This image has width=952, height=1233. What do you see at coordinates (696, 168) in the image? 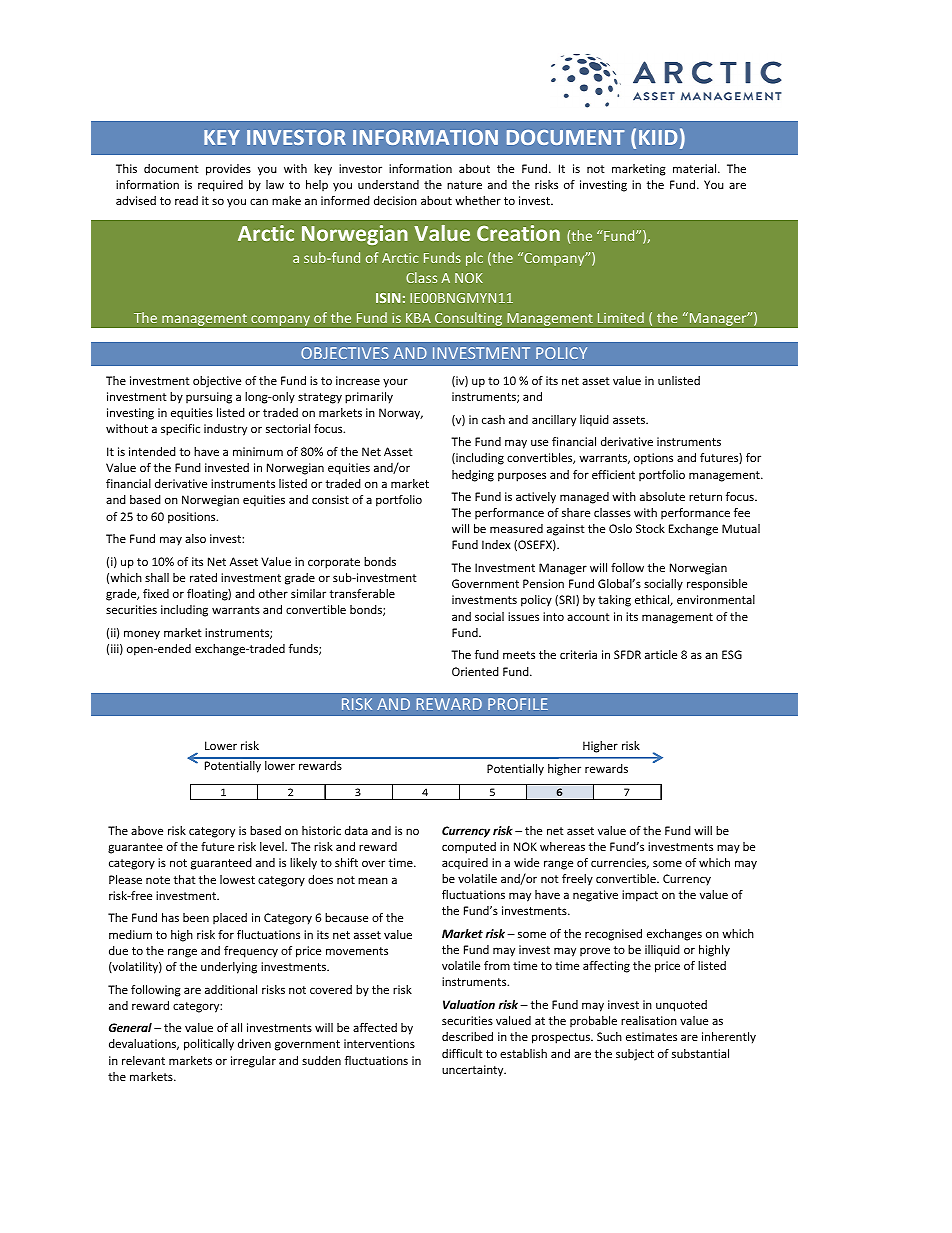
I see `material` at bounding box center [696, 168].
